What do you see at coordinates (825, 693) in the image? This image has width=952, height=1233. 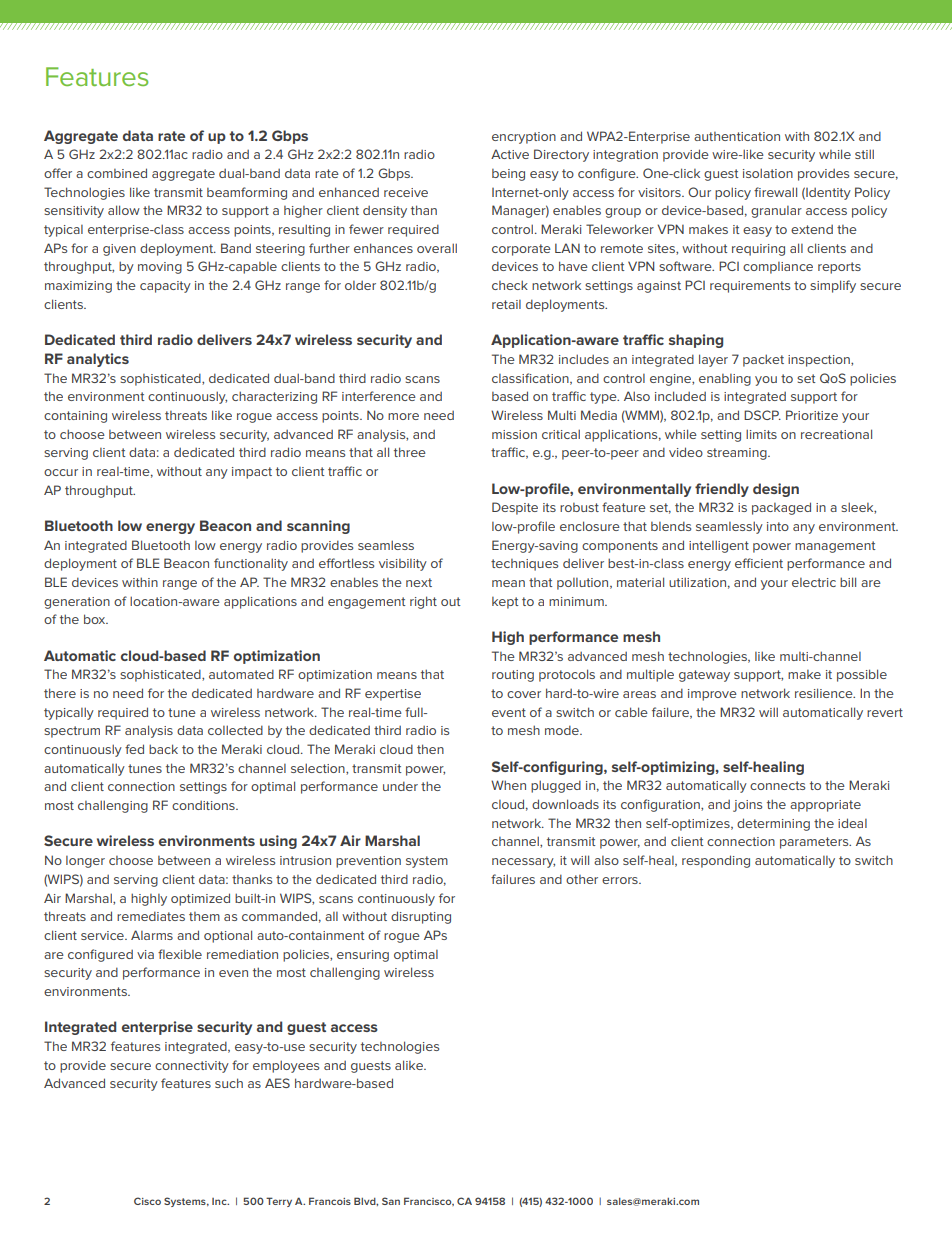 I see `resilience` at bounding box center [825, 693].
